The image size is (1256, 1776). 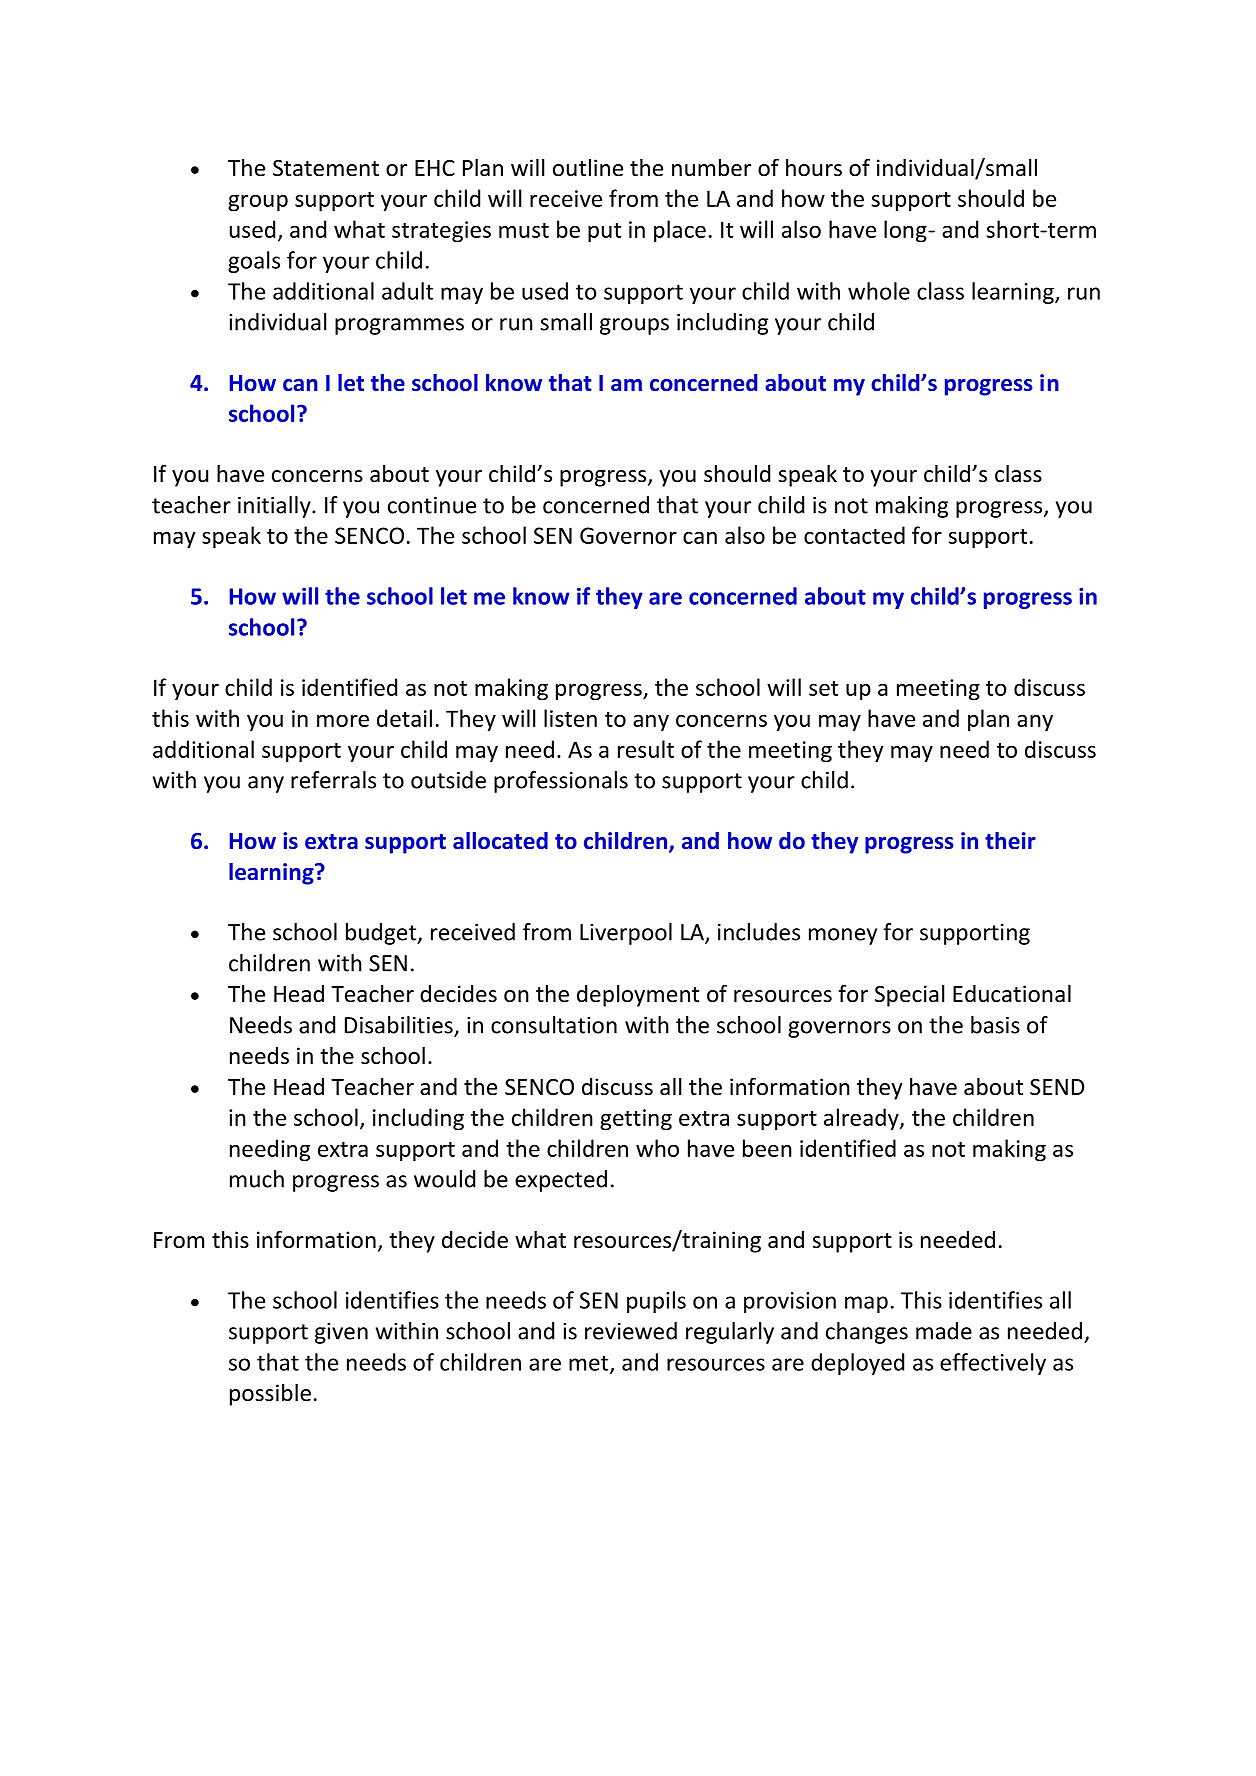 I want to click on effectively, so click(x=993, y=1364).
